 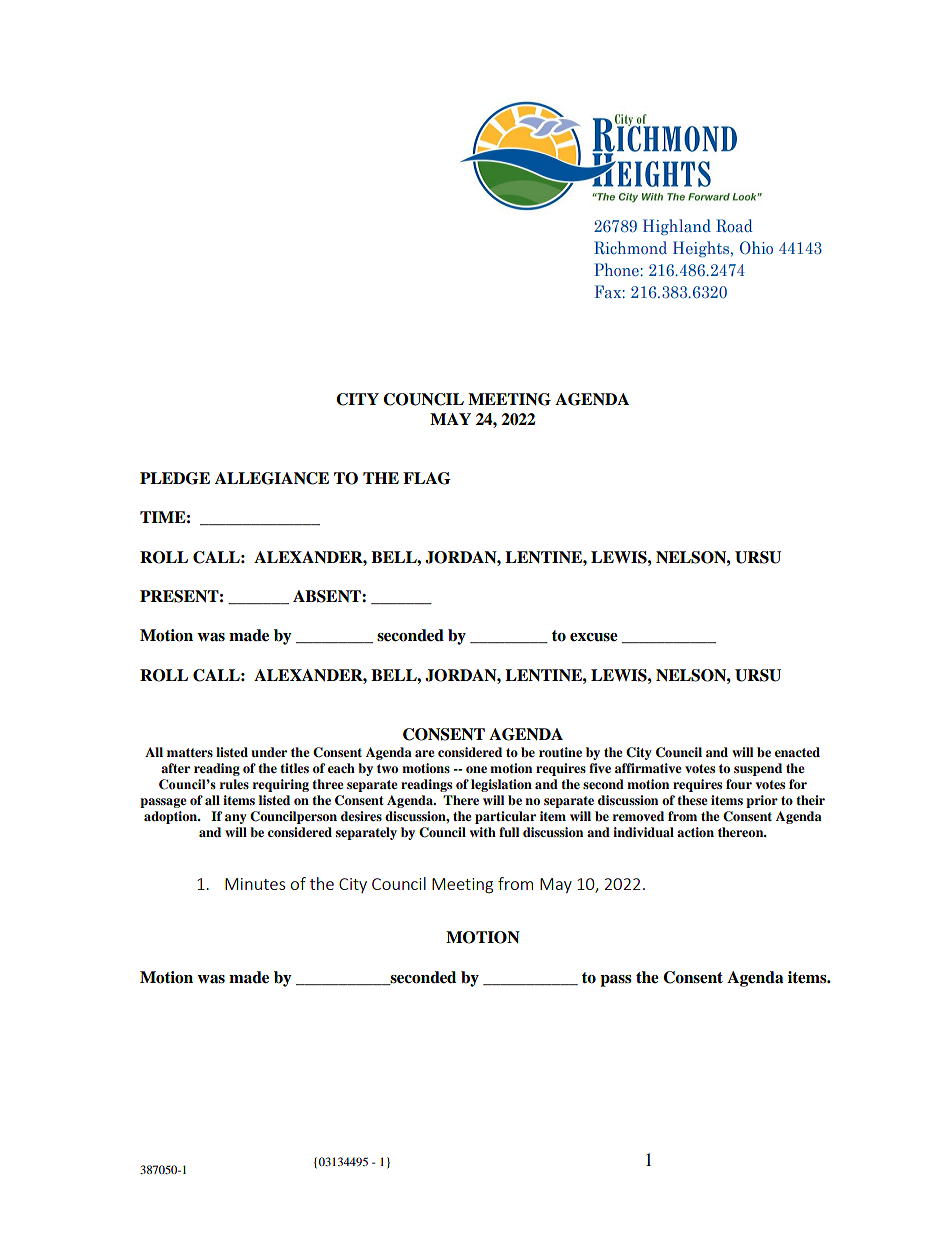 What do you see at coordinates (427, 478) in the screenshot?
I see `FLAG` at bounding box center [427, 478].
